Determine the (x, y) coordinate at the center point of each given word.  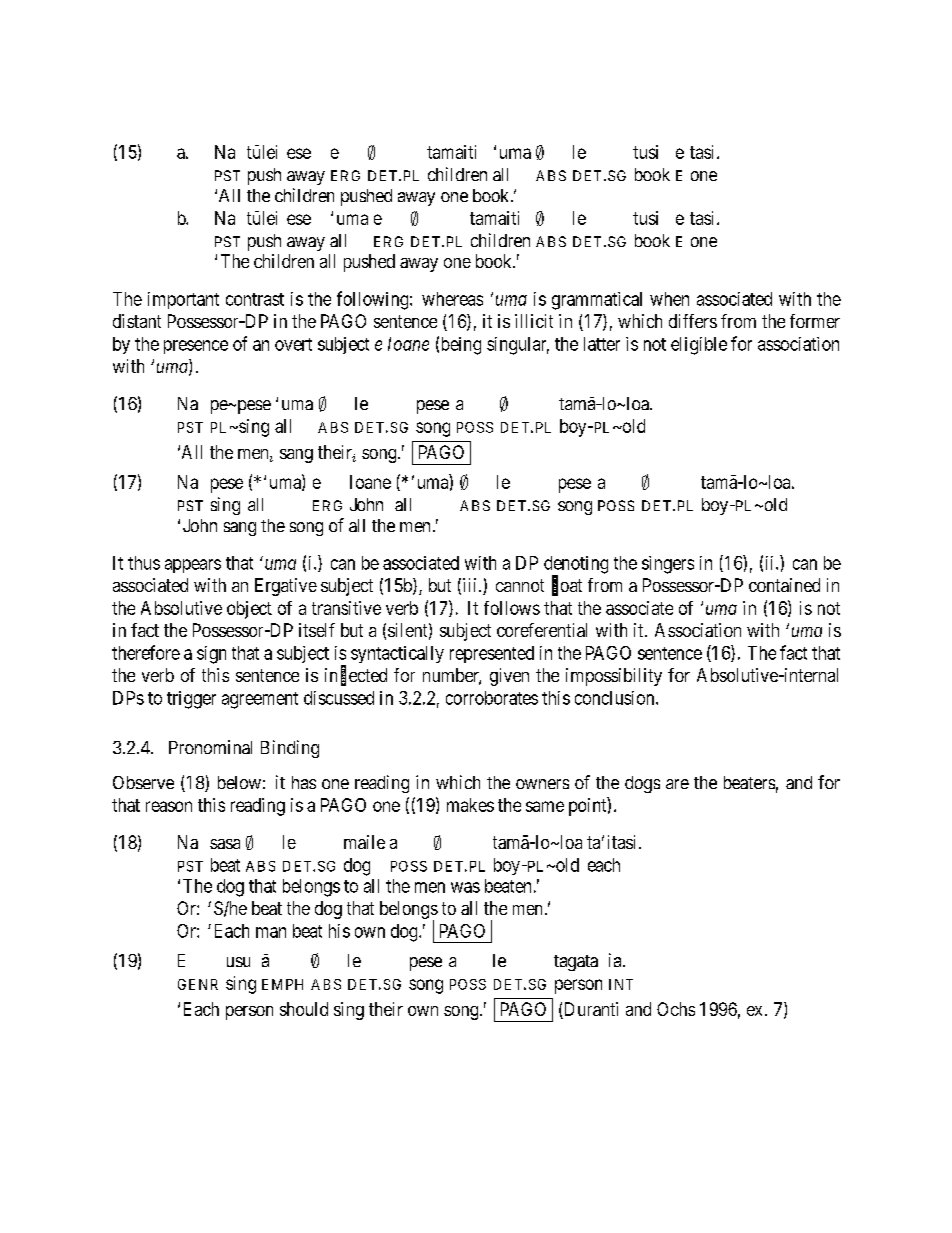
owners (542, 784)
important (183, 300)
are (677, 784)
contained (784, 585)
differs (693, 321)
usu (238, 962)
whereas (452, 299)
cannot (520, 585)
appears (193, 566)
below (239, 782)
